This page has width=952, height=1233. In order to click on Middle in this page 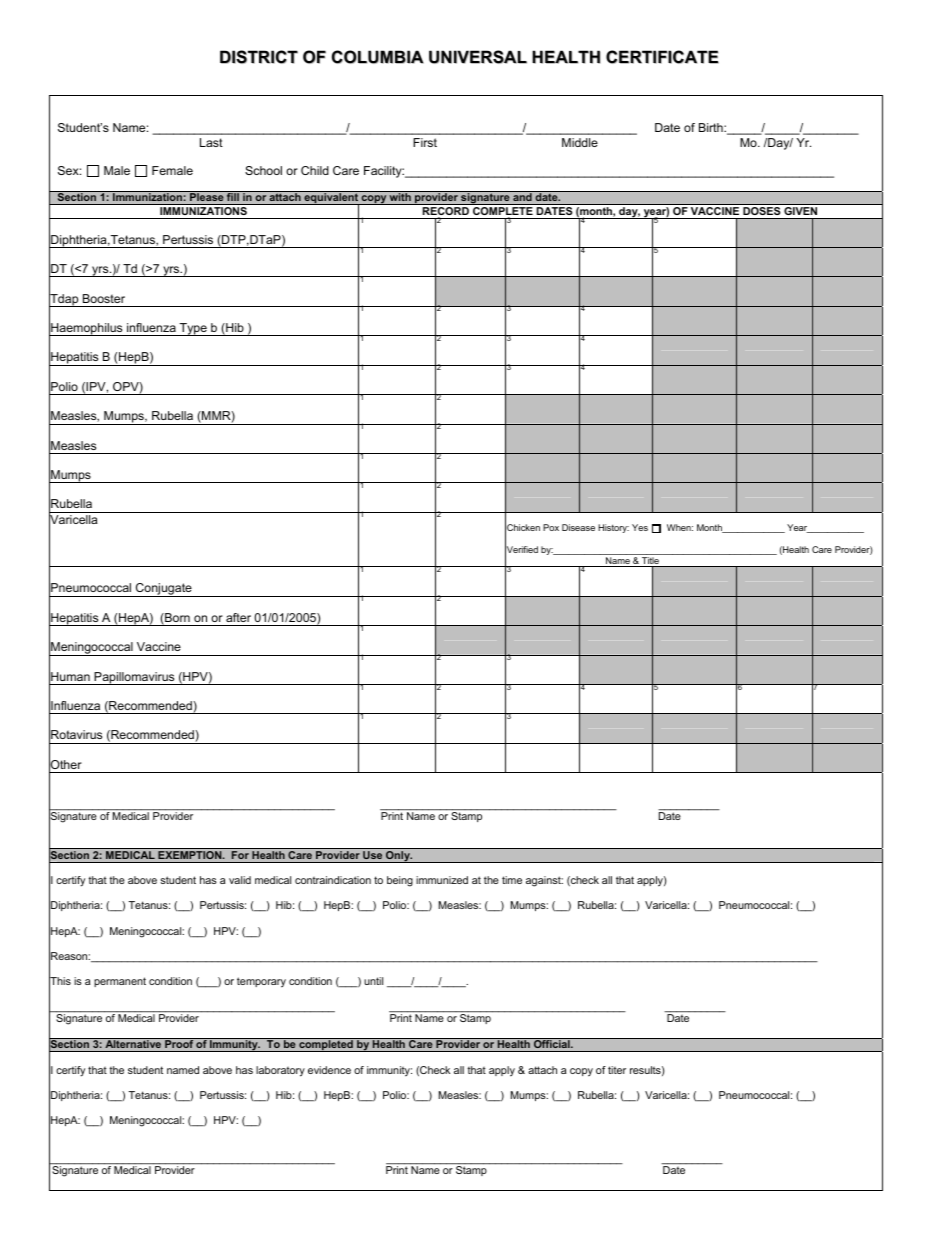, I will do `click(580, 142)`.
